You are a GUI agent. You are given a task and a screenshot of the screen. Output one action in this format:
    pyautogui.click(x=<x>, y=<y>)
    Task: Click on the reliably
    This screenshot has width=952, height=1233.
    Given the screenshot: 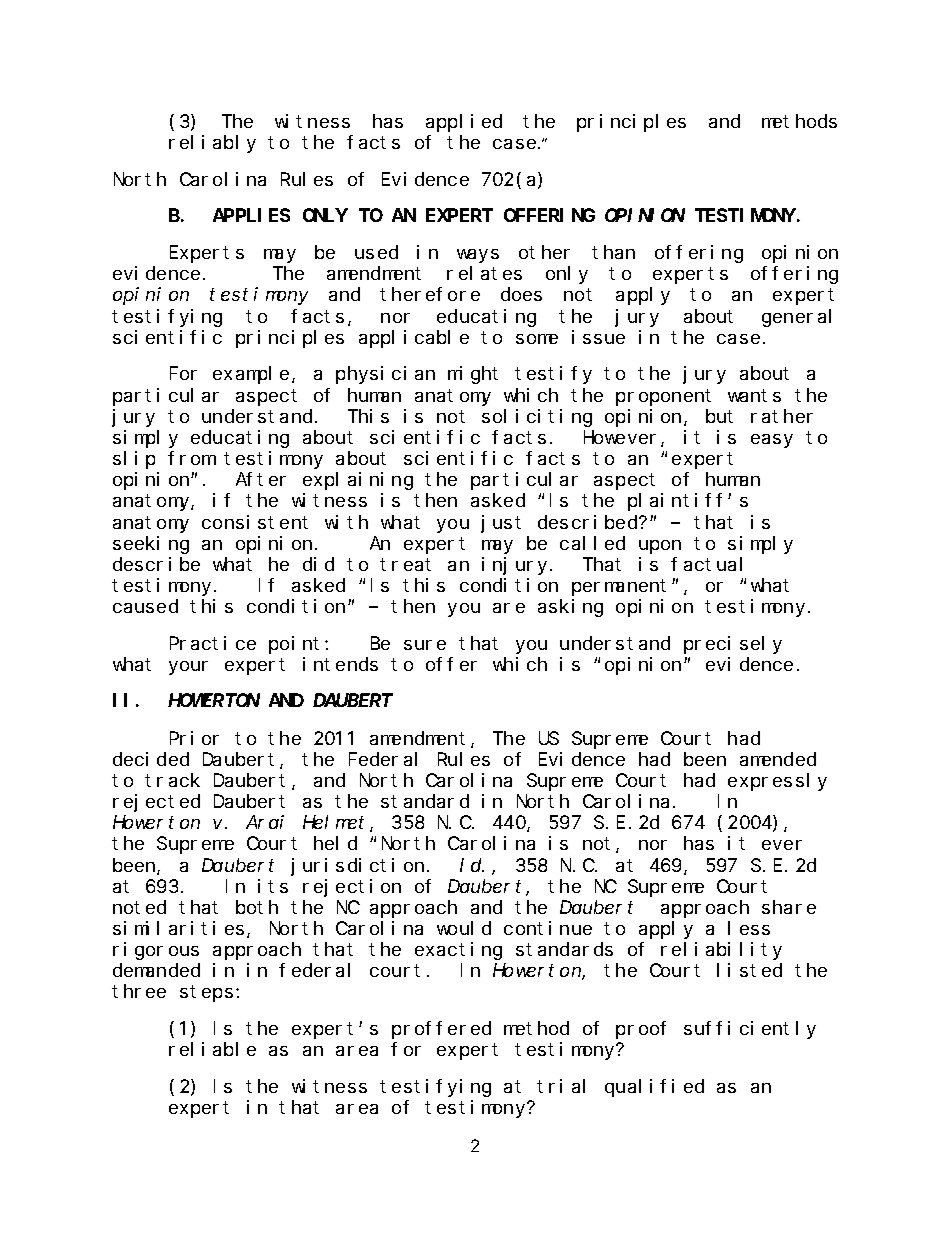 What is the action you would take?
    pyautogui.click(x=212, y=144)
